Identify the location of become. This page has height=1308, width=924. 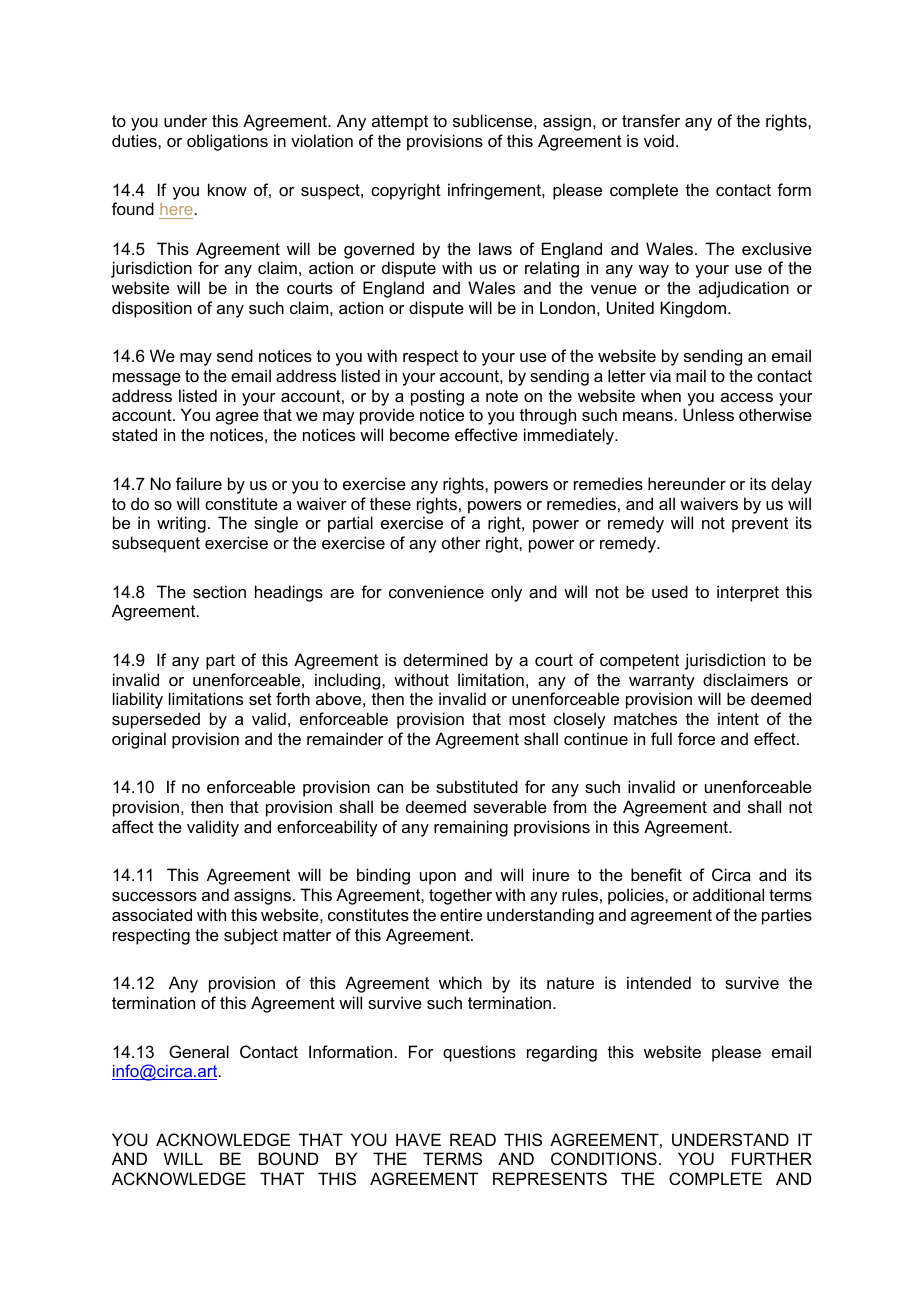
(419, 434).
